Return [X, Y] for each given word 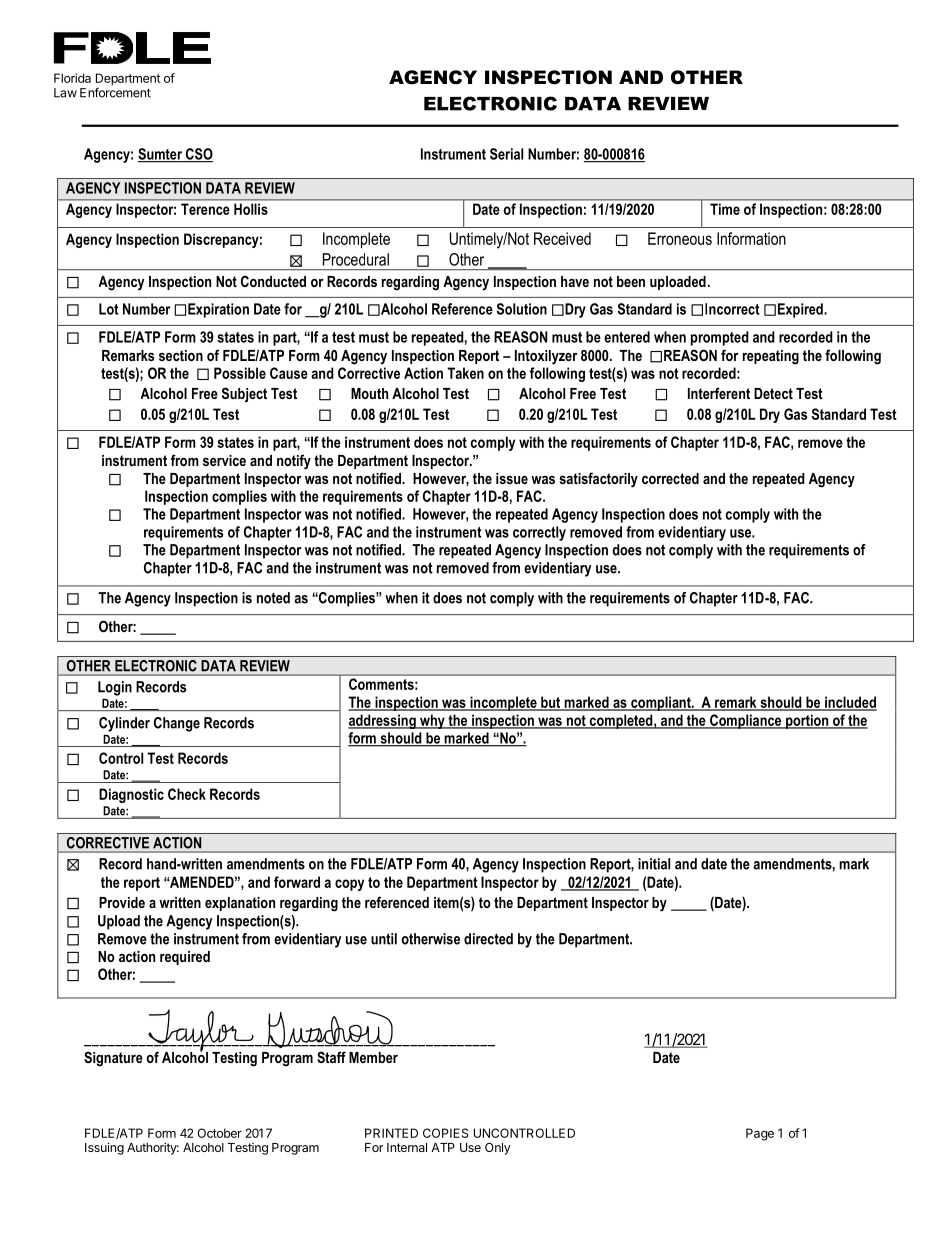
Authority [153, 1148]
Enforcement [115, 92]
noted [273, 598]
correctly [539, 533]
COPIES [446, 1133]
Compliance [746, 721]
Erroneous [680, 238]
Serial [506, 154]
